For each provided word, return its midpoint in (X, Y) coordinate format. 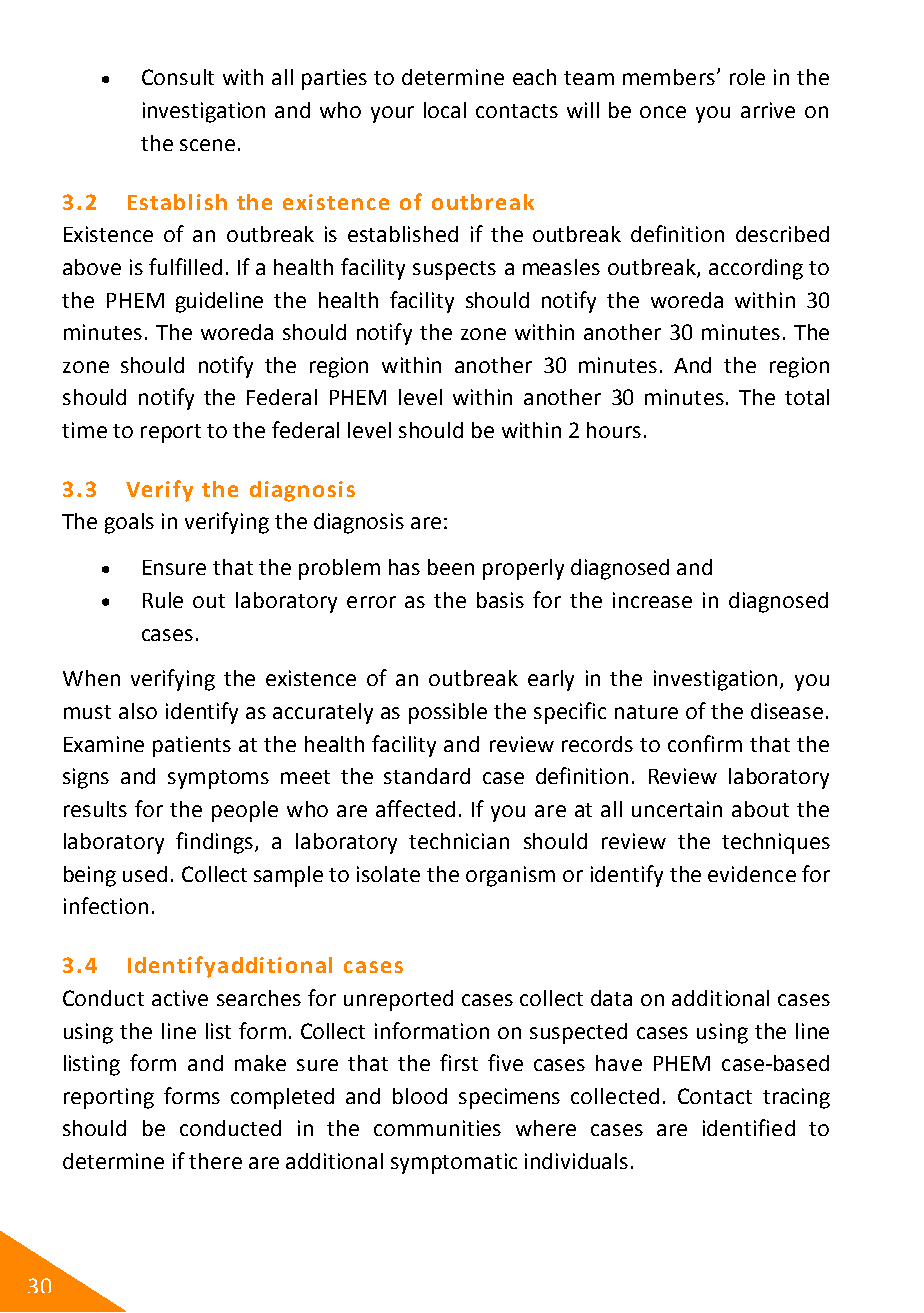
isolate (388, 874)
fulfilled (185, 266)
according (756, 269)
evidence (752, 874)
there (215, 1161)
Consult (178, 77)
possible (448, 713)
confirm (705, 743)
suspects (454, 270)
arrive (768, 110)
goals (129, 523)
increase (652, 600)
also (138, 711)
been (451, 567)
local (445, 110)
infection (106, 905)
